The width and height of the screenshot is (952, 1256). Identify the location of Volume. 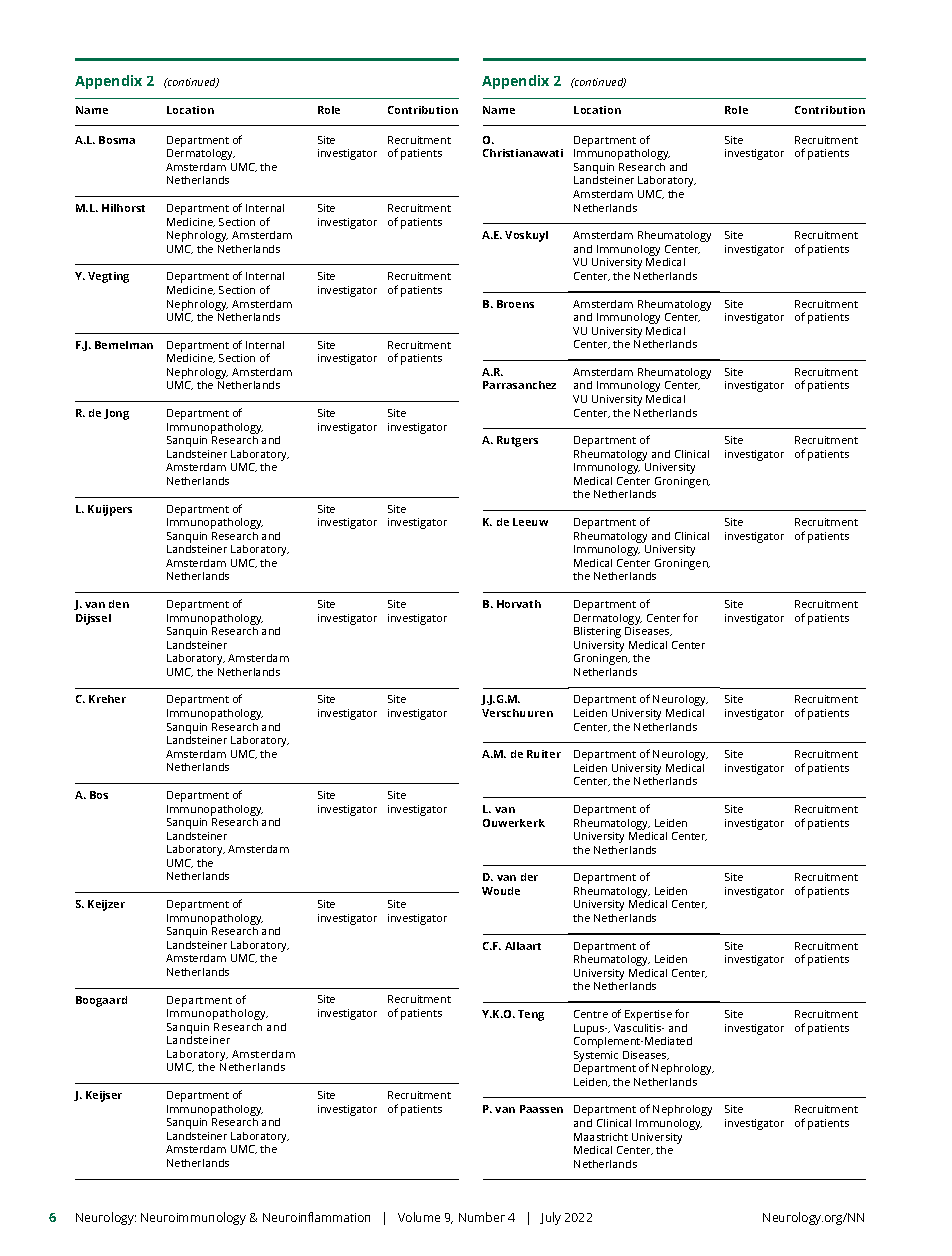
(419, 1217).
